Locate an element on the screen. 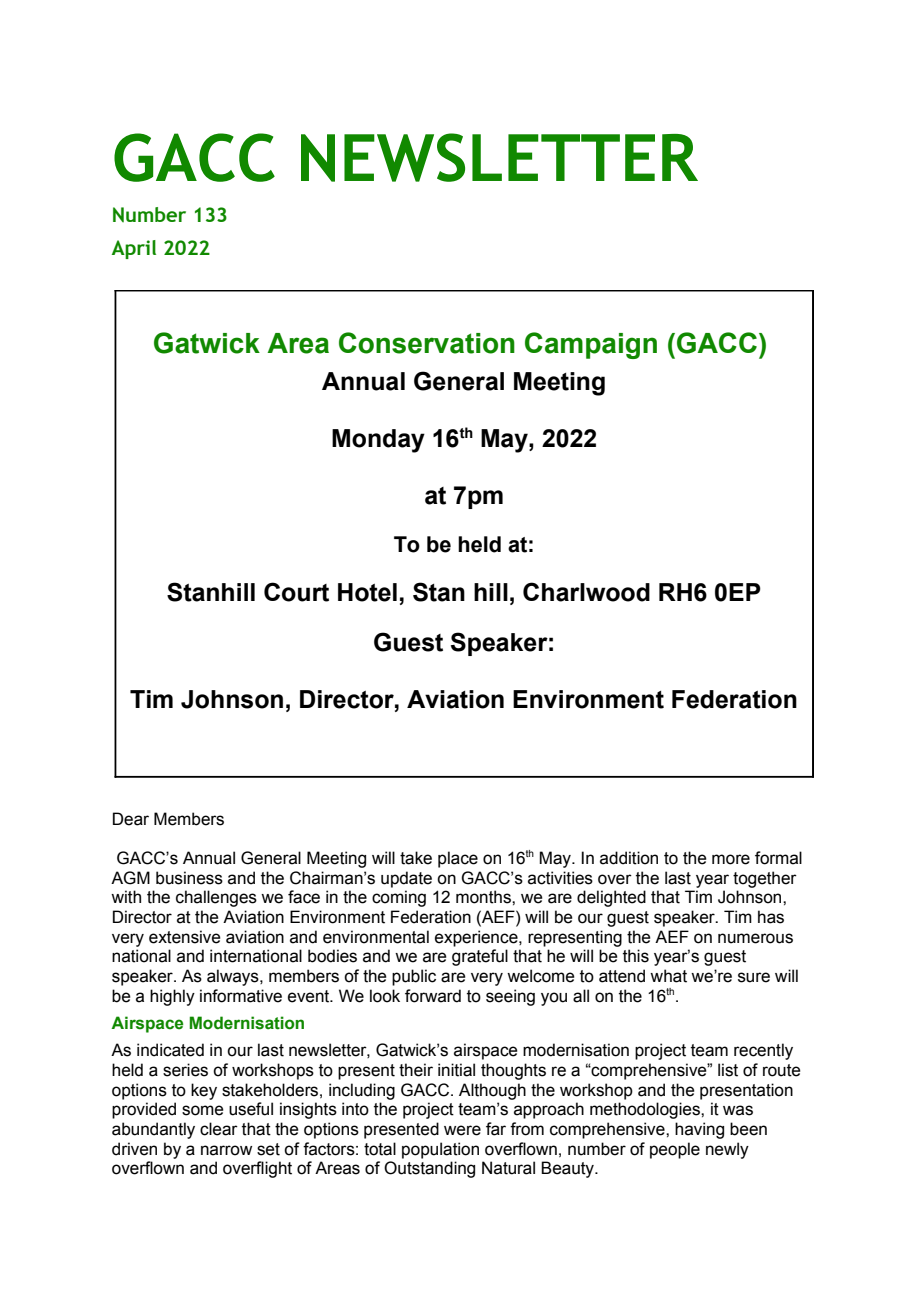 The width and height of the screenshot is (924, 1308). Monday is located at coordinates (378, 441).
